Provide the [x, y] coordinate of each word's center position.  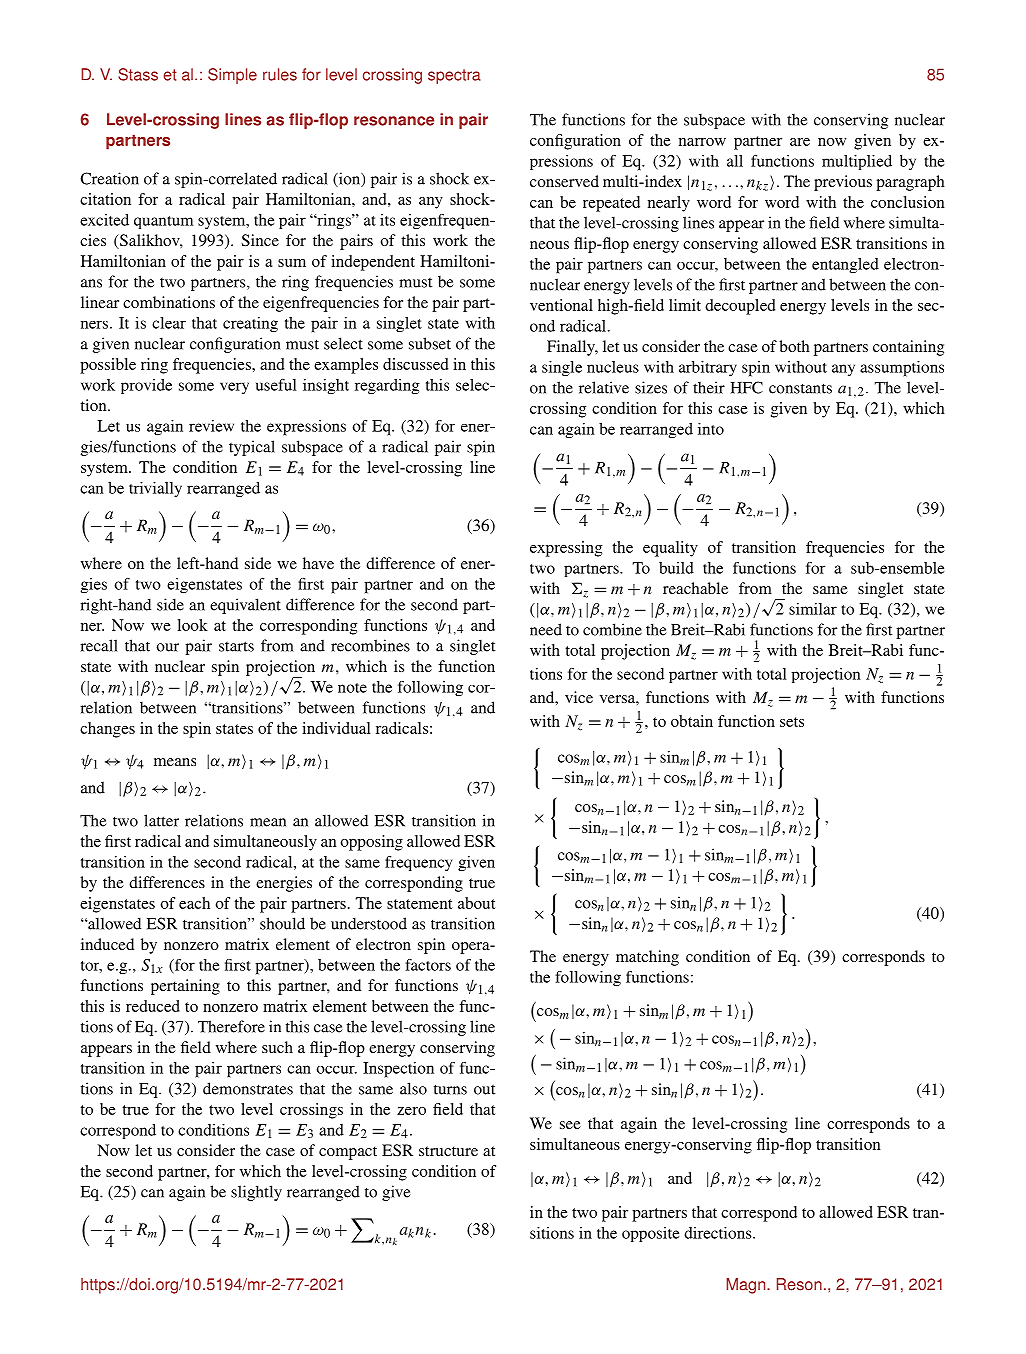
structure [448, 1151]
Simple [232, 76]
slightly [256, 1193]
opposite [650, 1234]
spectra [454, 76]
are [800, 142]
